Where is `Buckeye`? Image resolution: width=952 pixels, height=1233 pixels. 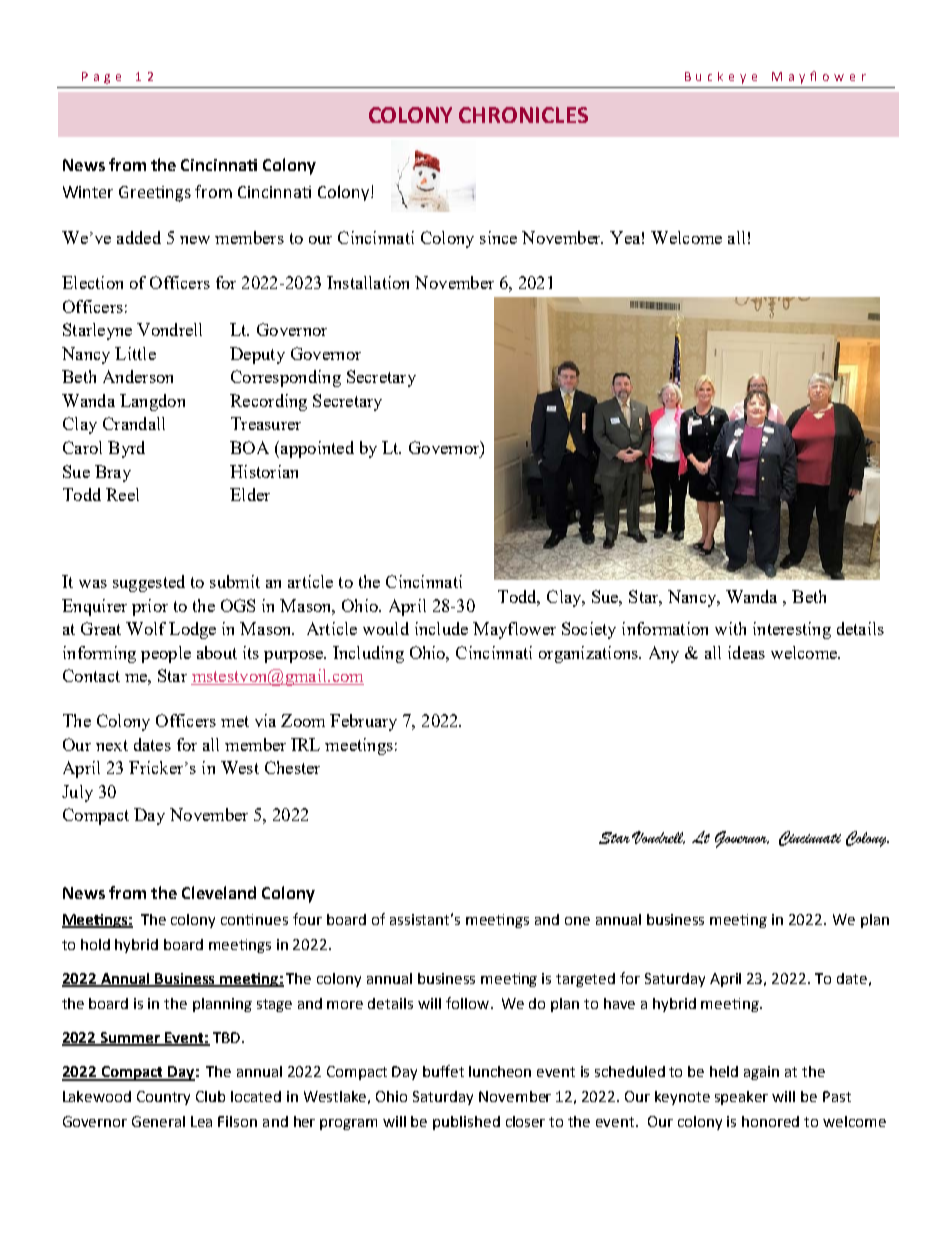
Buckeye is located at coordinates (721, 78).
